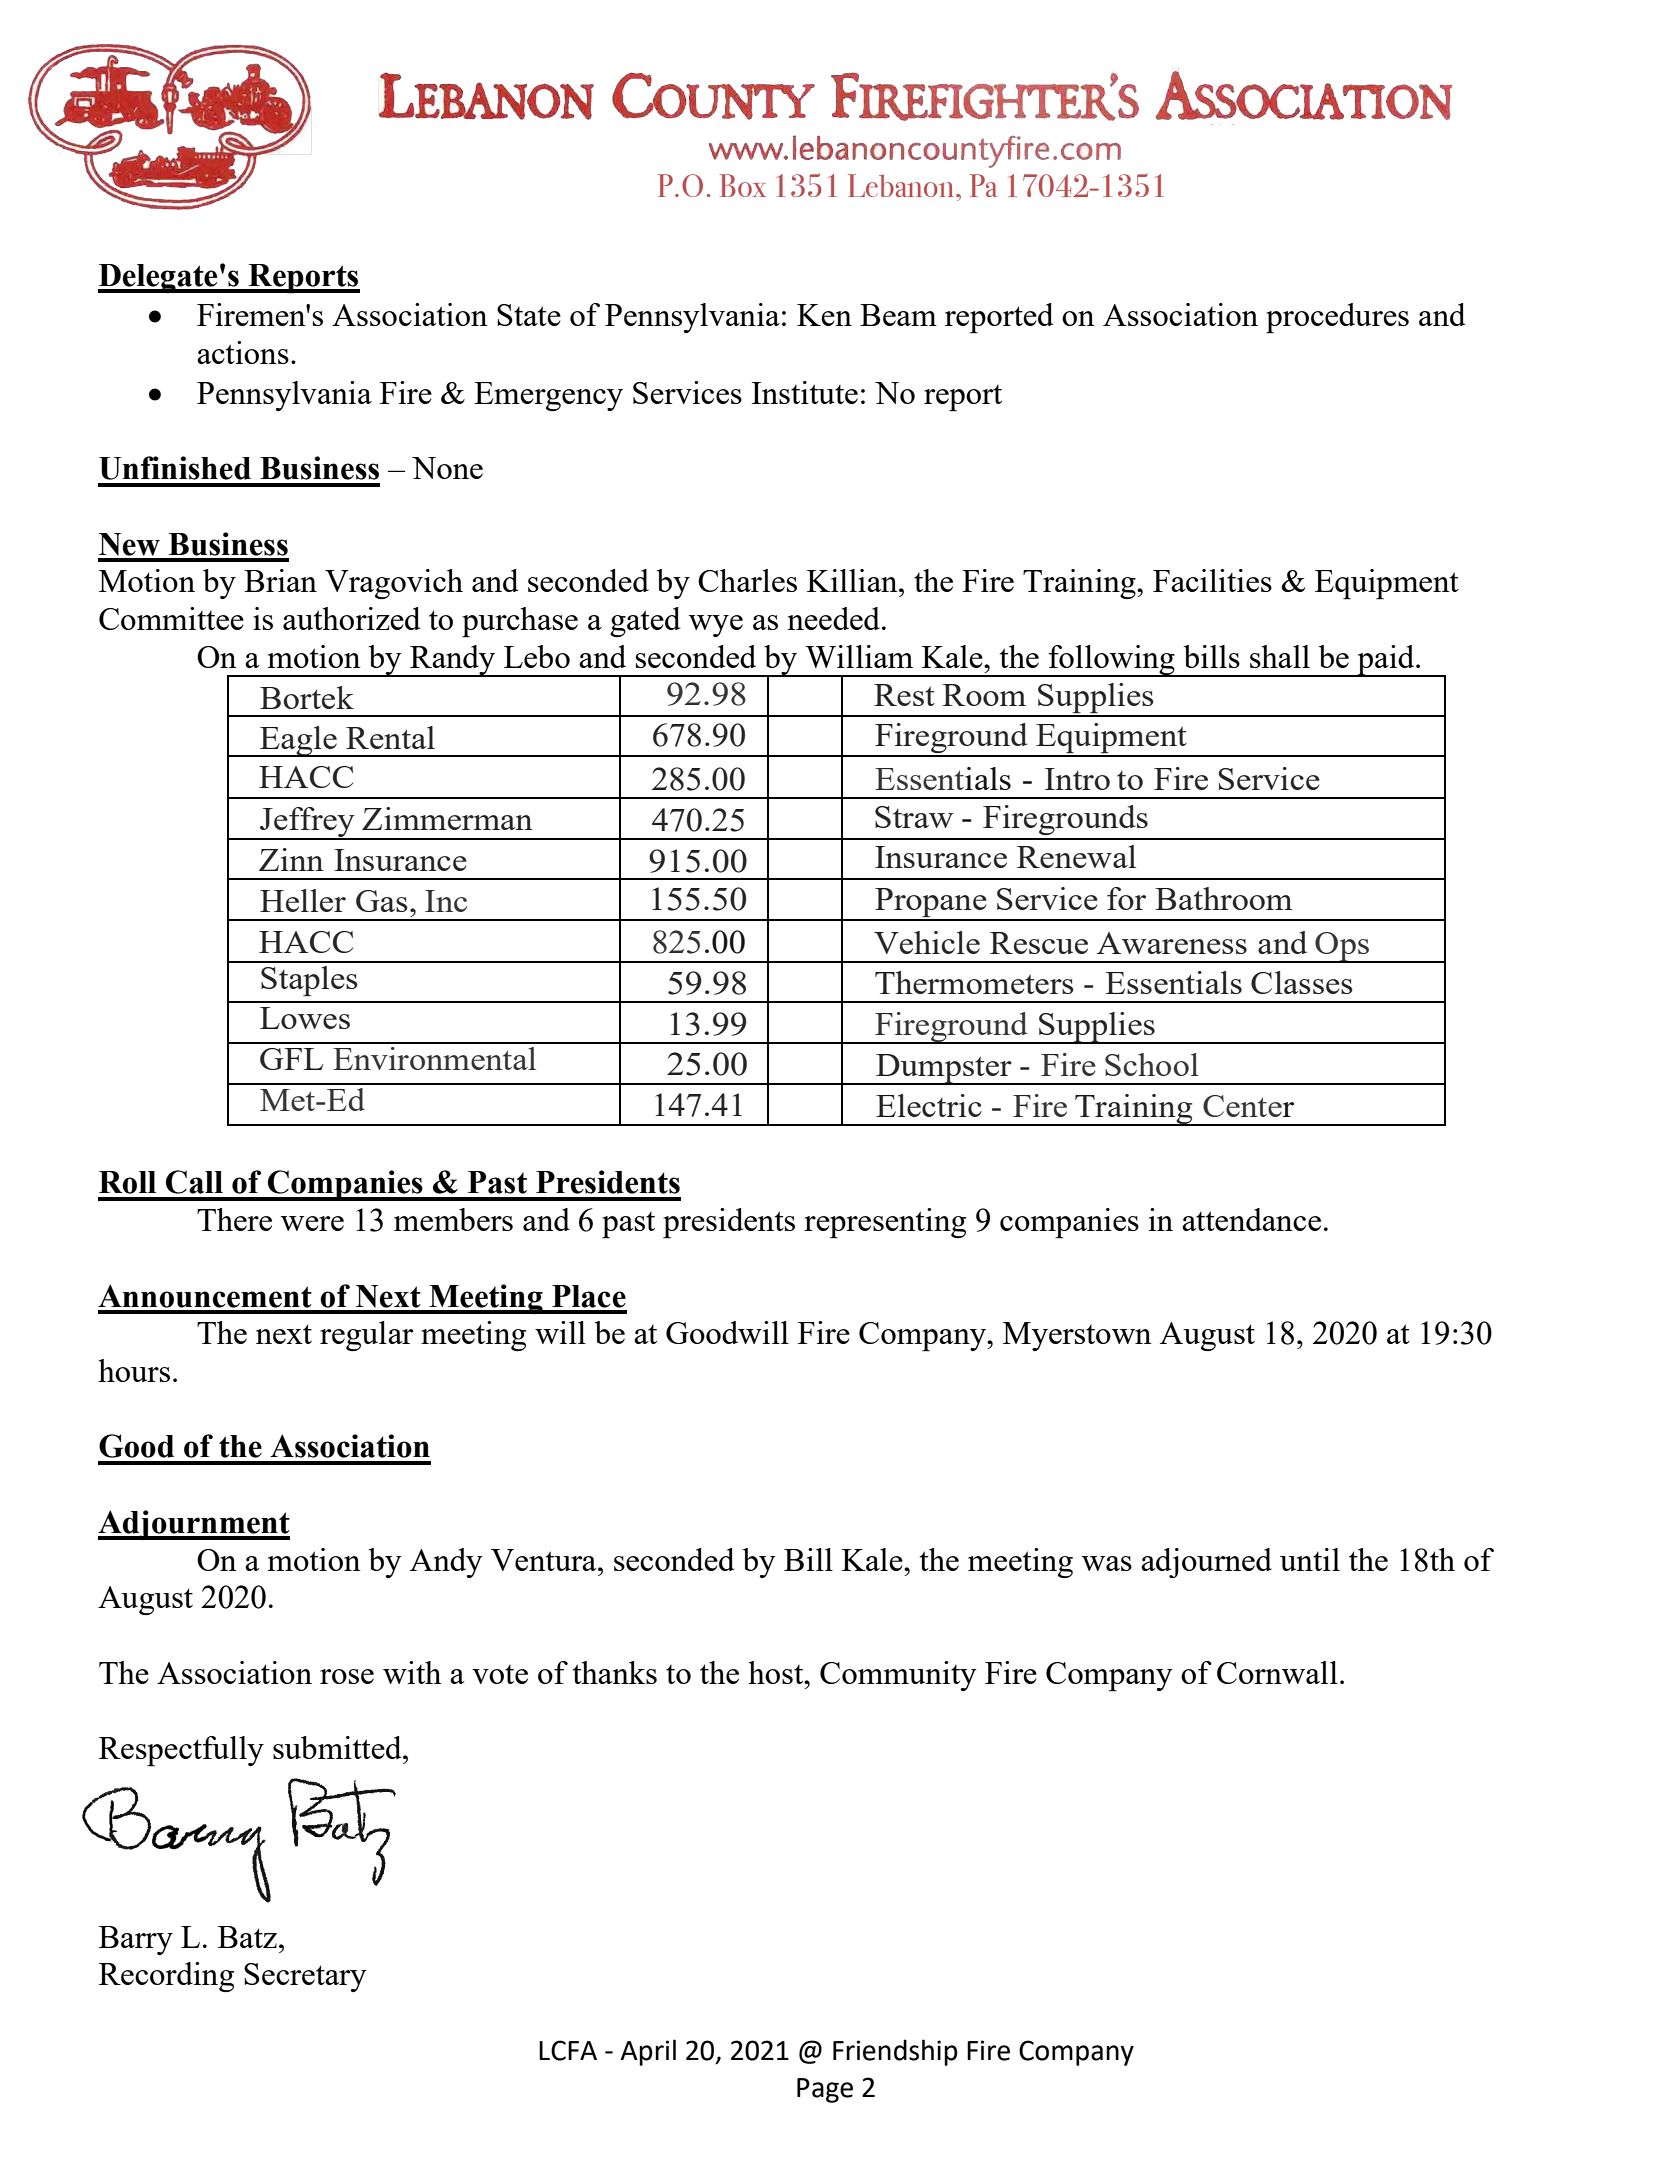 This page has width=1672, height=2164. What do you see at coordinates (885, 1223) in the page?
I see `representing` at bounding box center [885, 1223].
